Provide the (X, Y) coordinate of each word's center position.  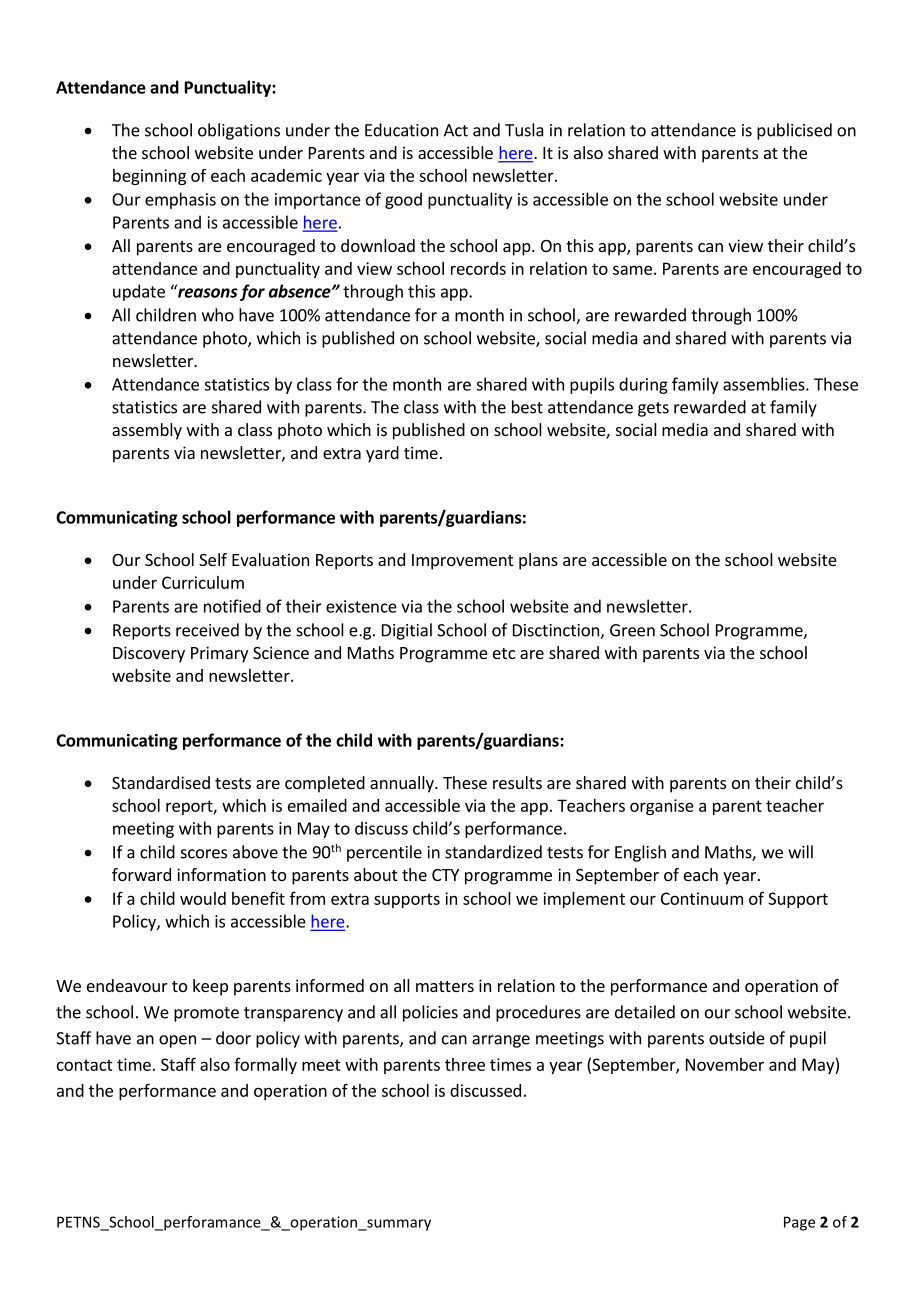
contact (85, 1065)
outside (737, 1038)
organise (662, 807)
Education (401, 130)
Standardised (161, 782)
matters (445, 986)
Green (632, 630)
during (643, 385)
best (527, 407)
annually (403, 784)
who (218, 315)
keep (210, 987)
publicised (794, 131)
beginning (149, 177)
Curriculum (203, 582)
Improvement (462, 562)
